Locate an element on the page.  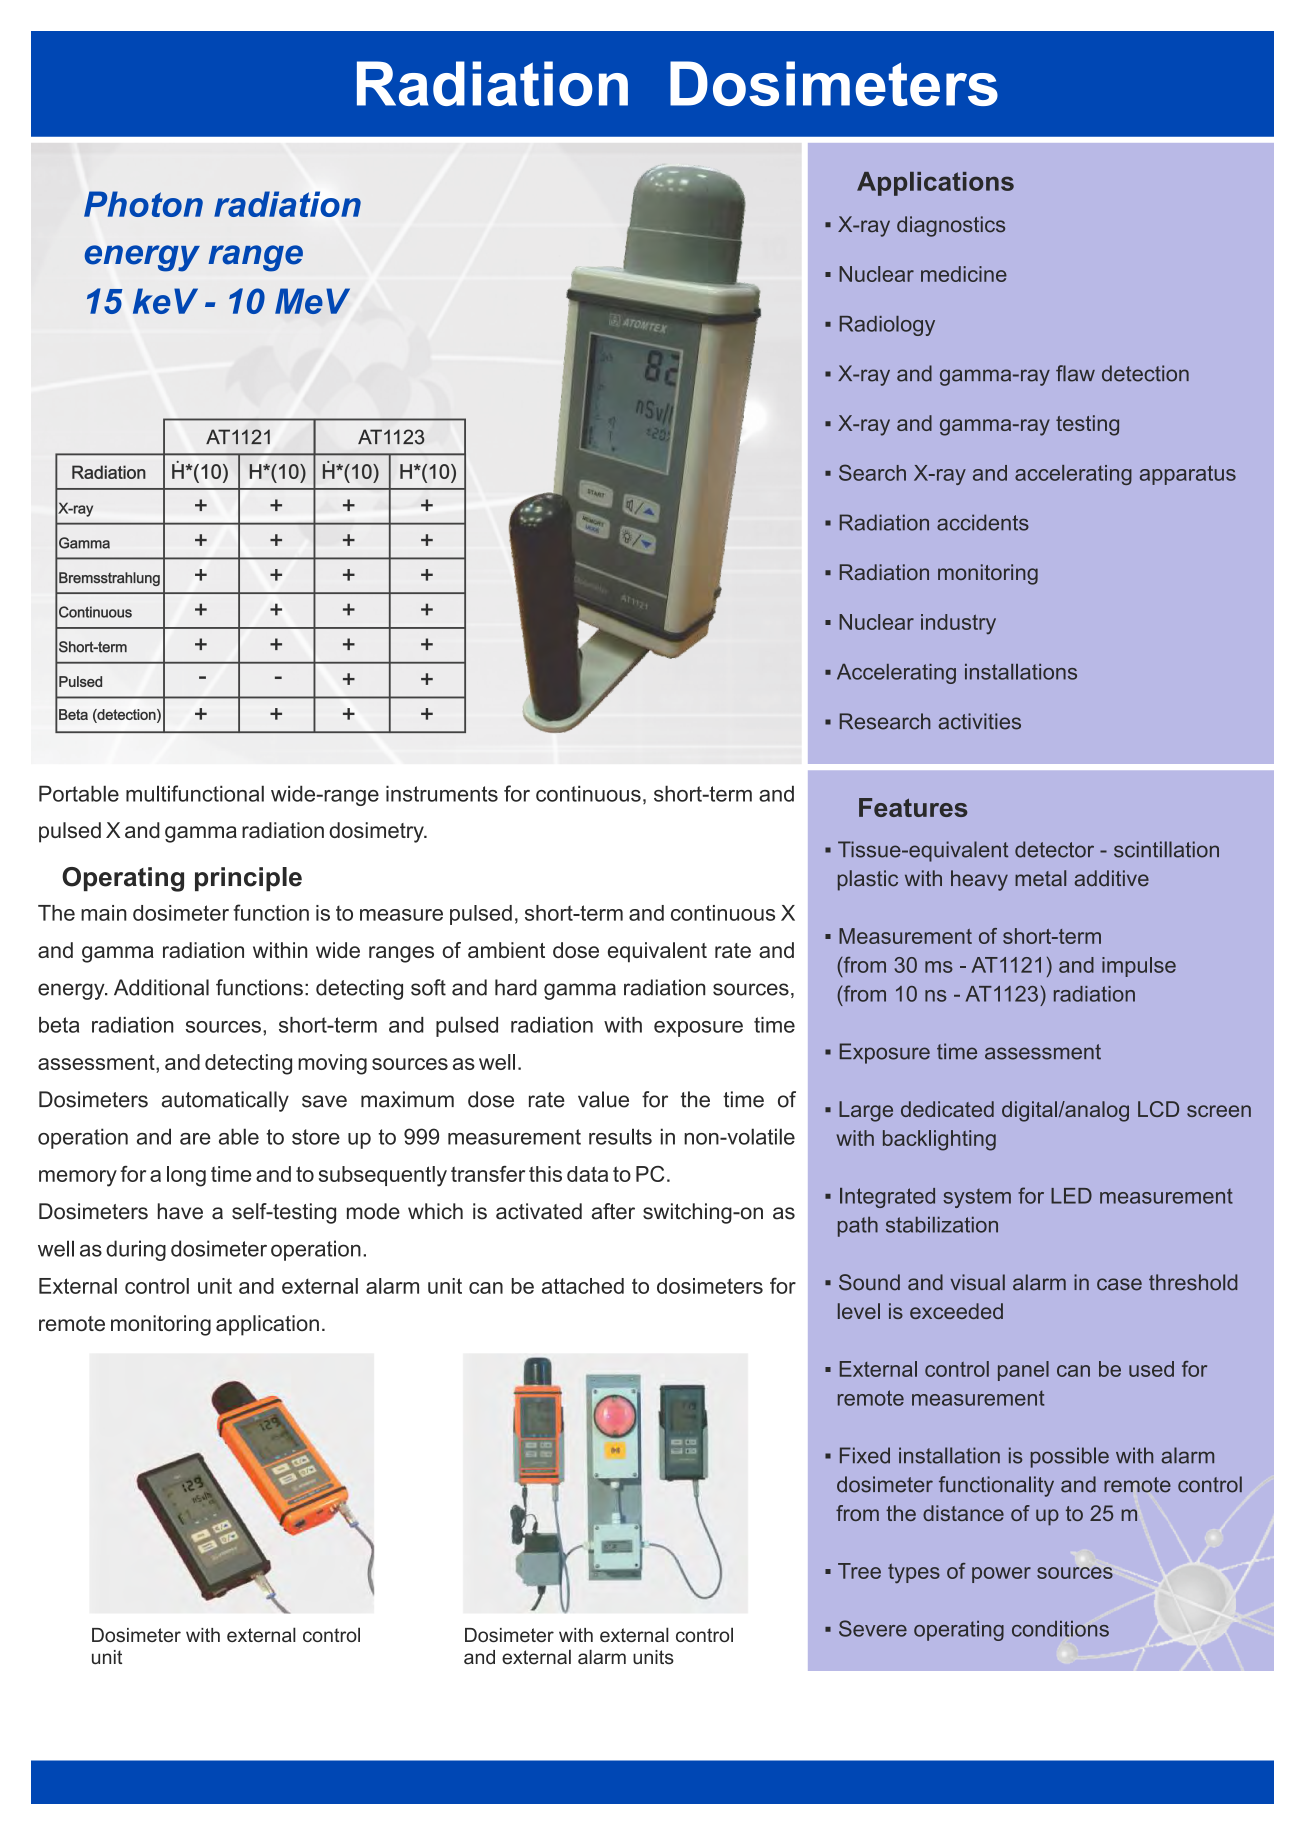
LED is located at coordinates (1071, 1196).
